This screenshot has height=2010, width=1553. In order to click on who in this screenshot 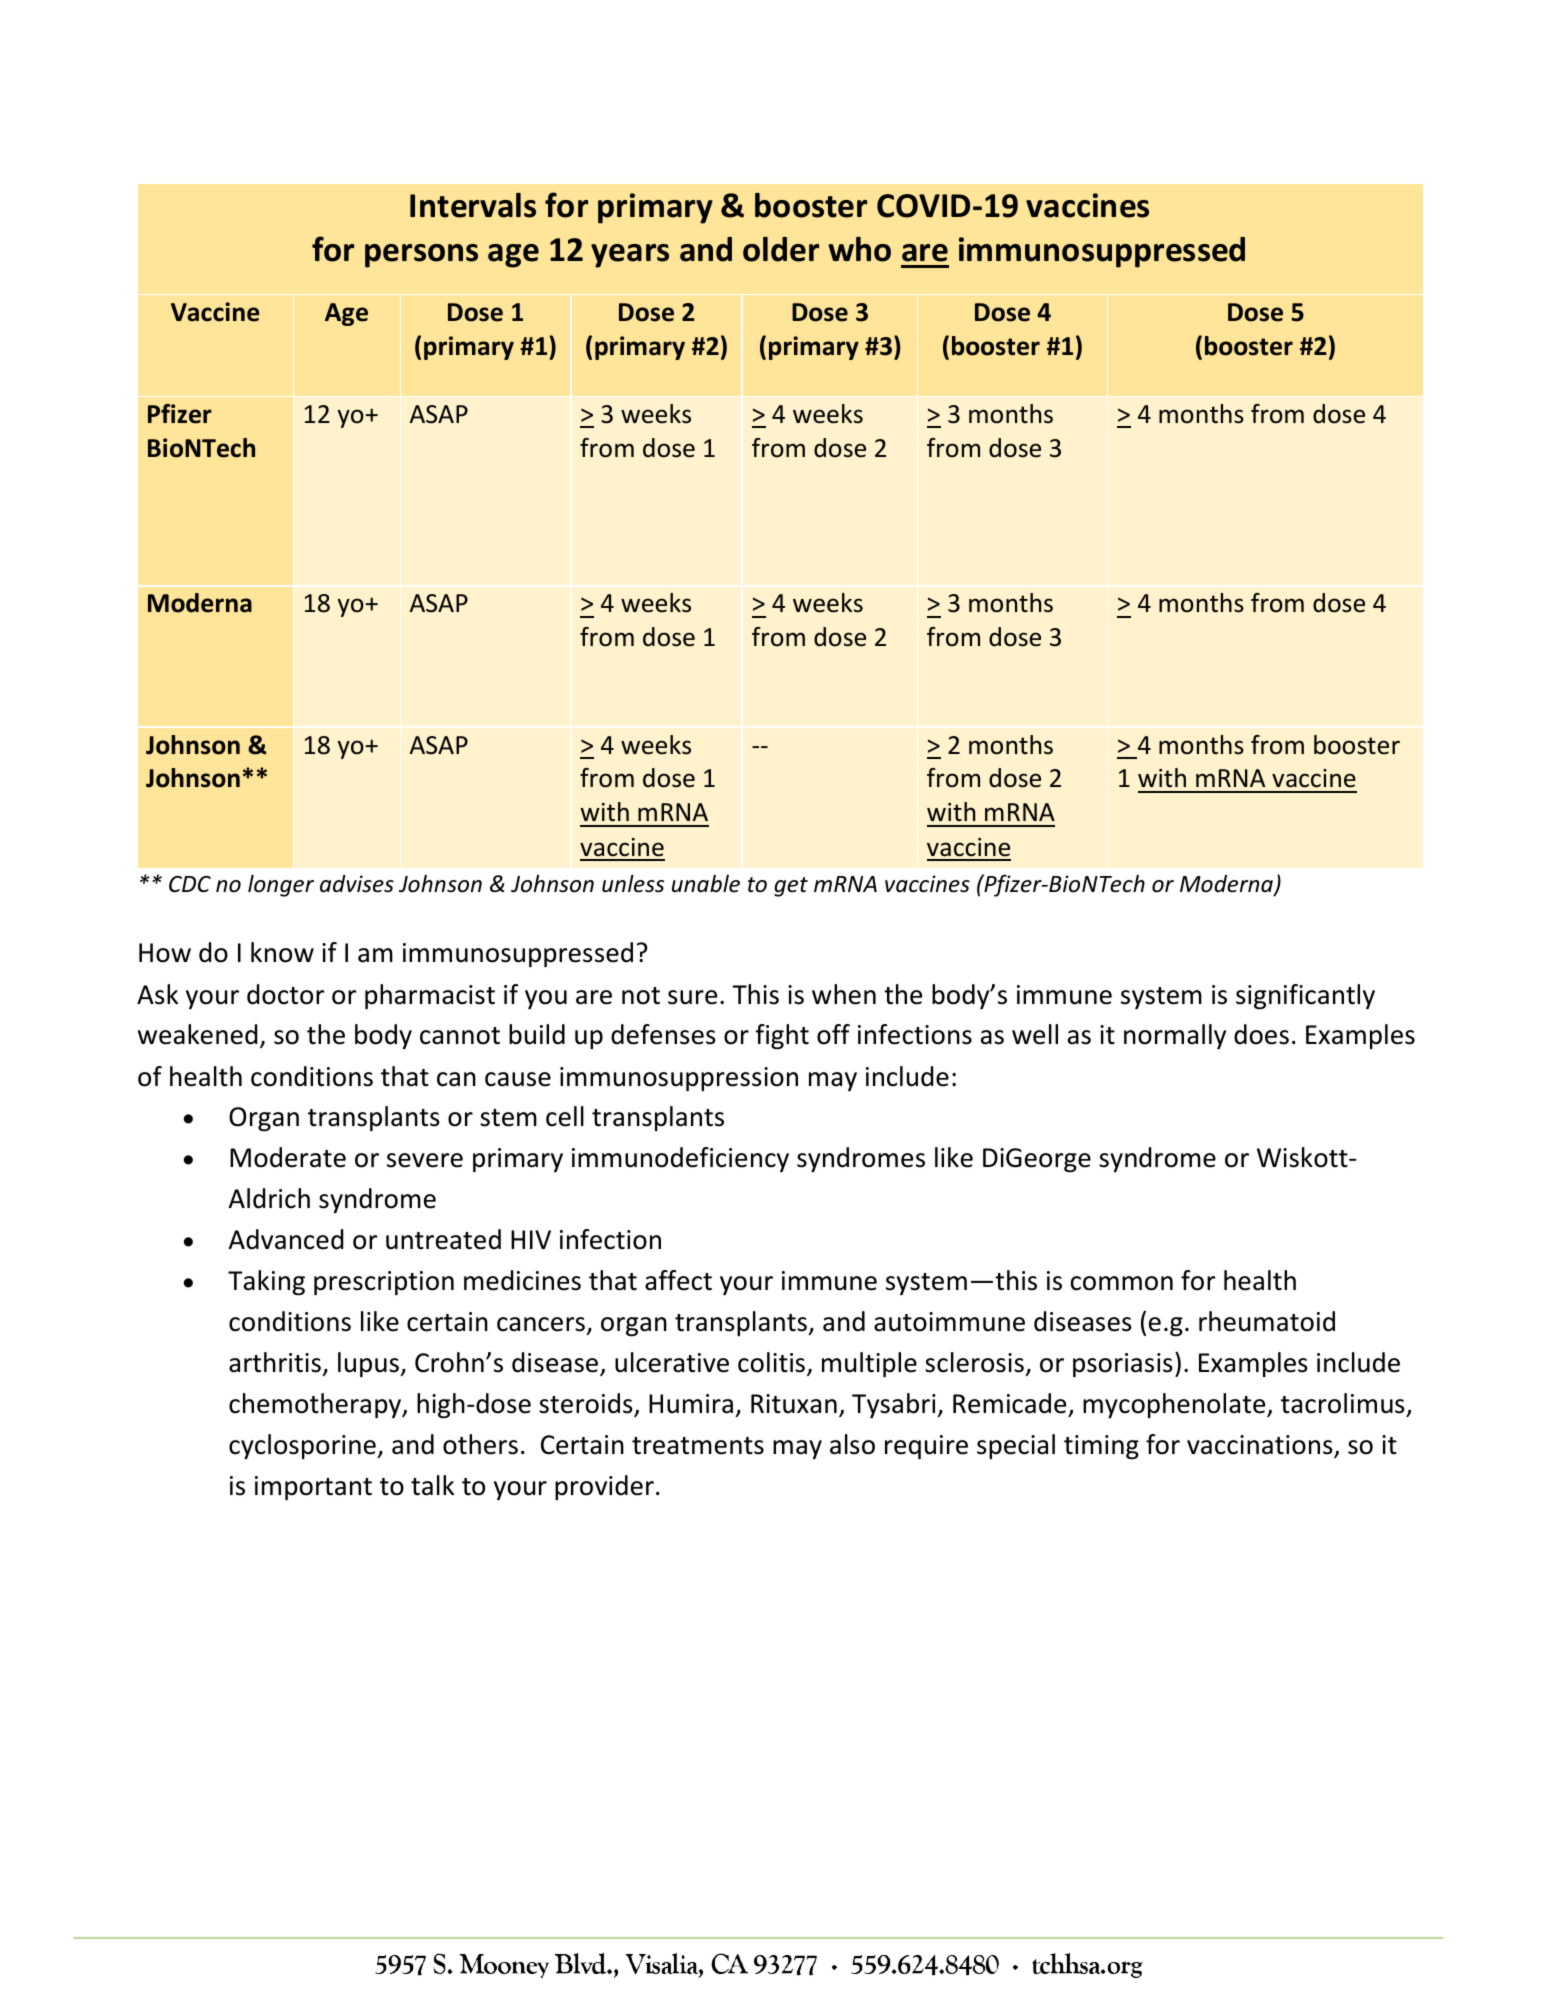, I will do `click(859, 249)`.
